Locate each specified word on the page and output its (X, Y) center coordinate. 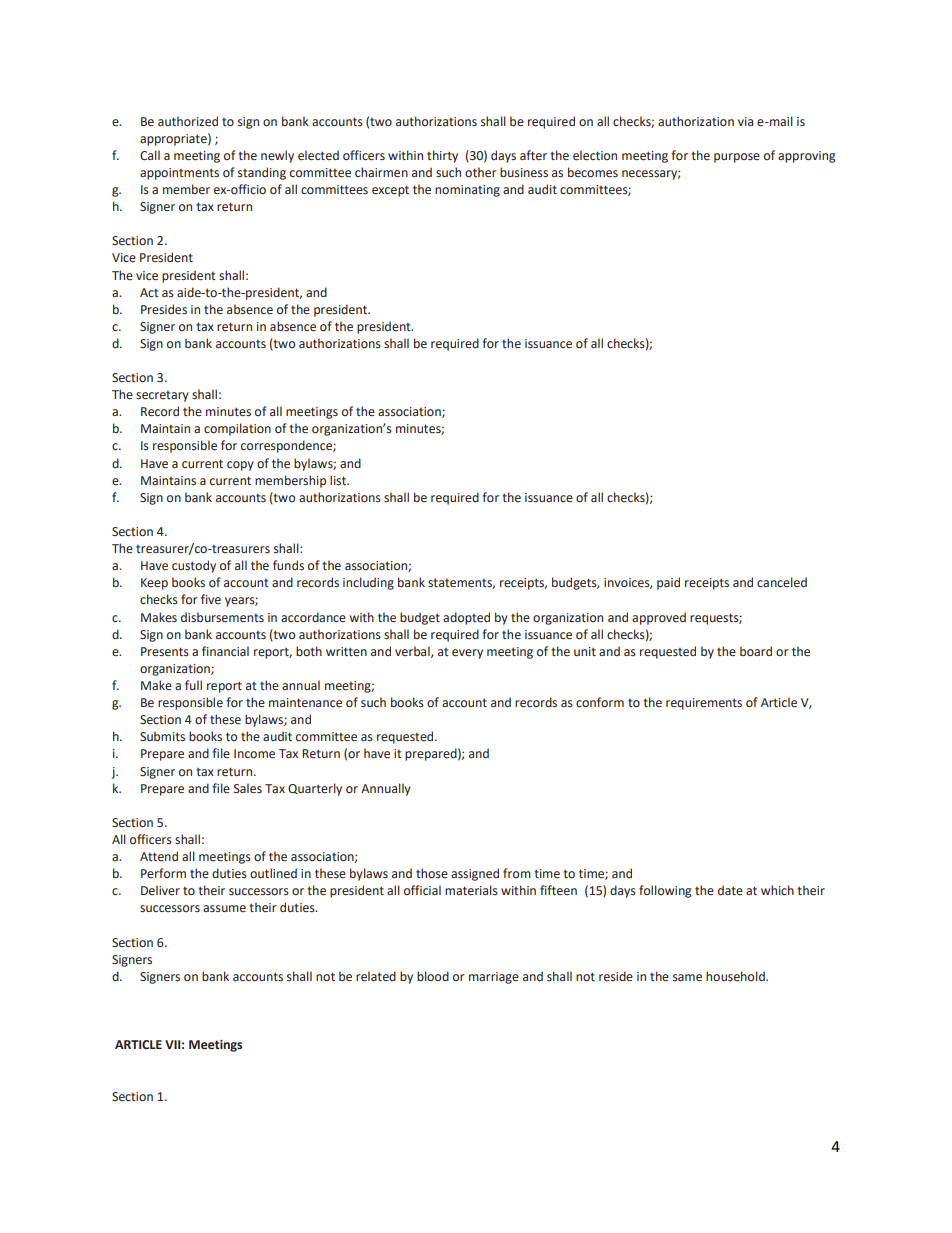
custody (194, 566)
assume (224, 908)
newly (277, 156)
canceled (782, 582)
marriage (494, 978)
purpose (737, 158)
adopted (466, 618)
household (736, 976)
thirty (442, 156)
